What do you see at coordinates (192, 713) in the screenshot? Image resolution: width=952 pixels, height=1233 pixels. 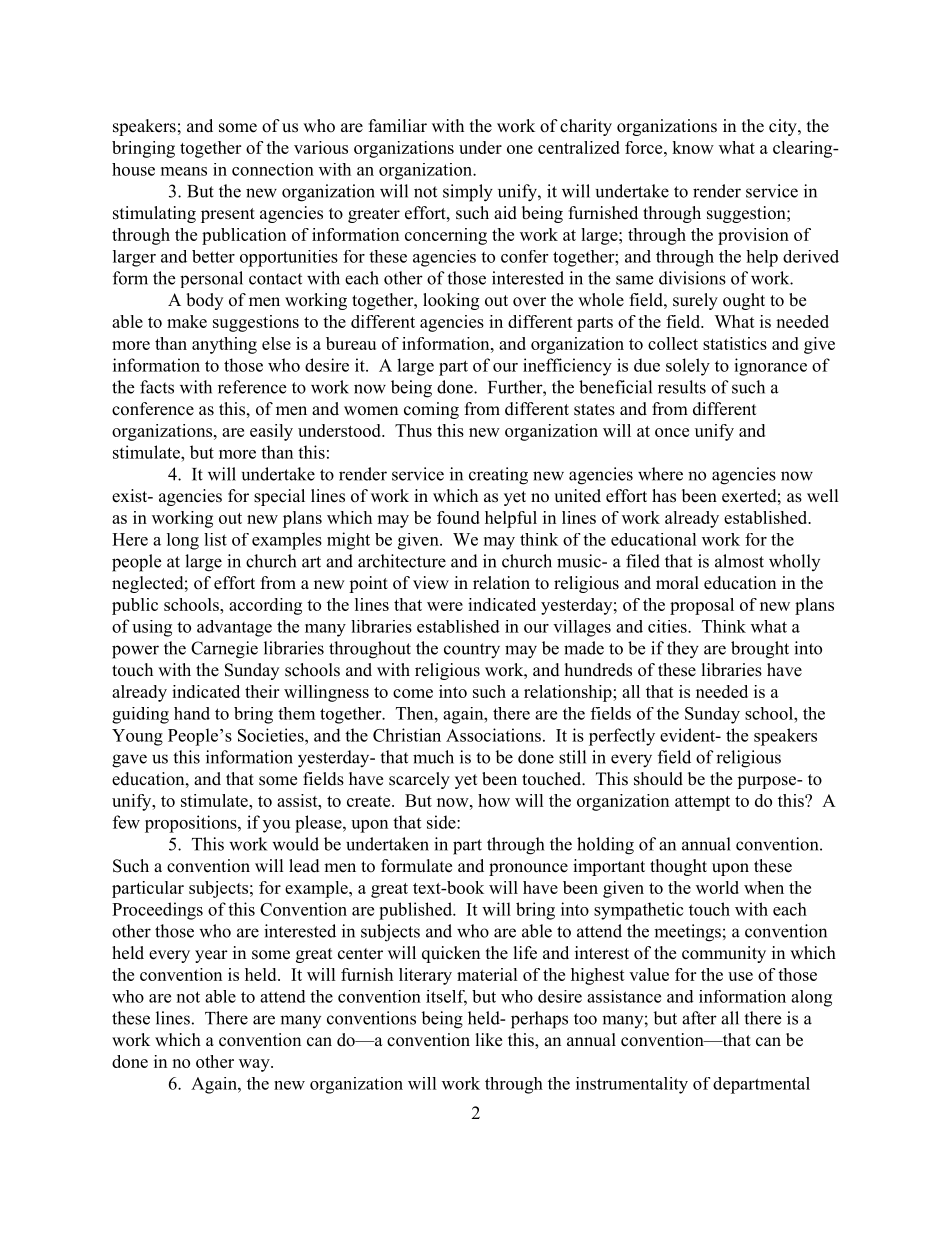 I see `hand` at bounding box center [192, 713].
